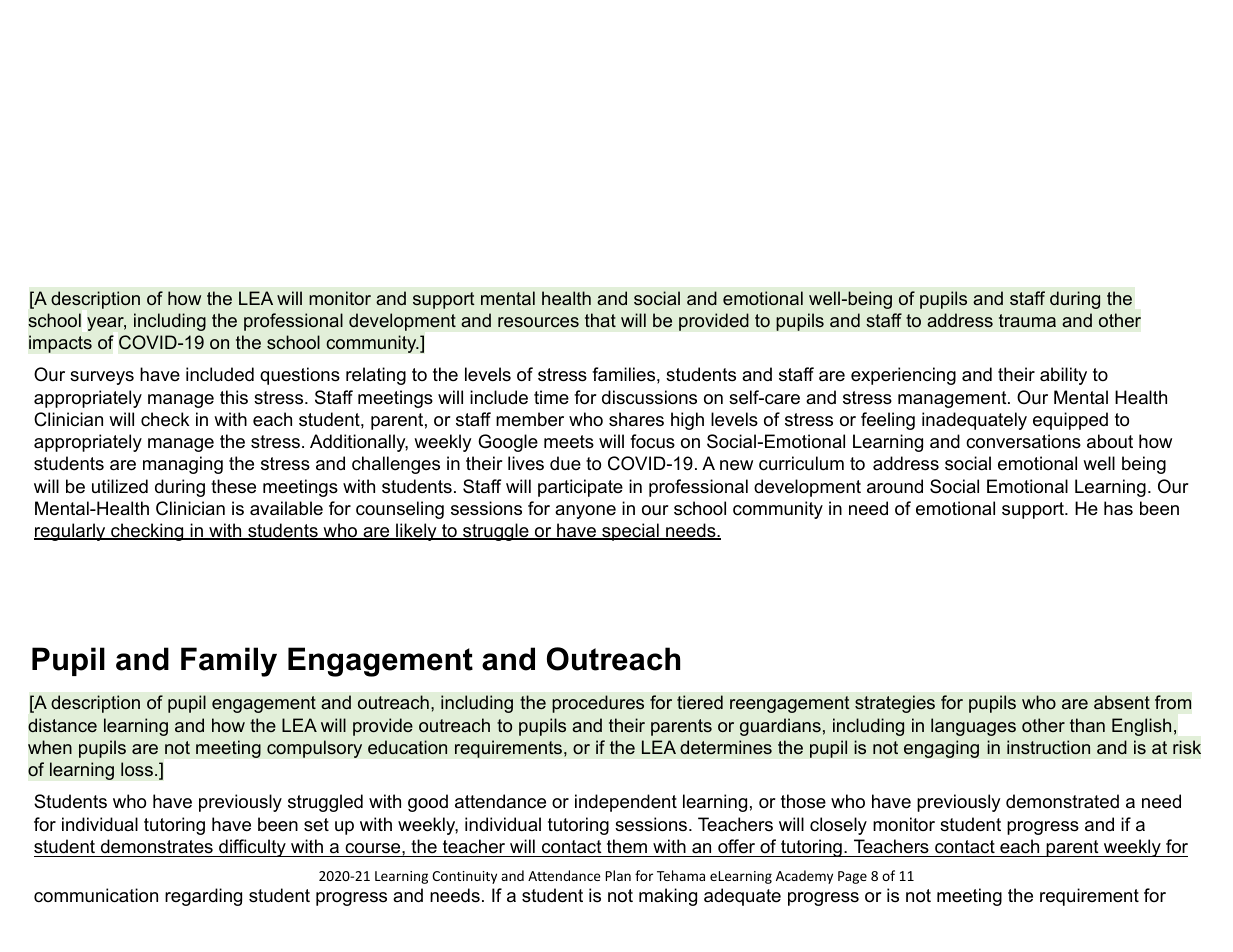 The image size is (1233, 952). What do you see at coordinates (1027, 320) in the screenshot?
I see `trauma` at bounding box center [1027, 320].
